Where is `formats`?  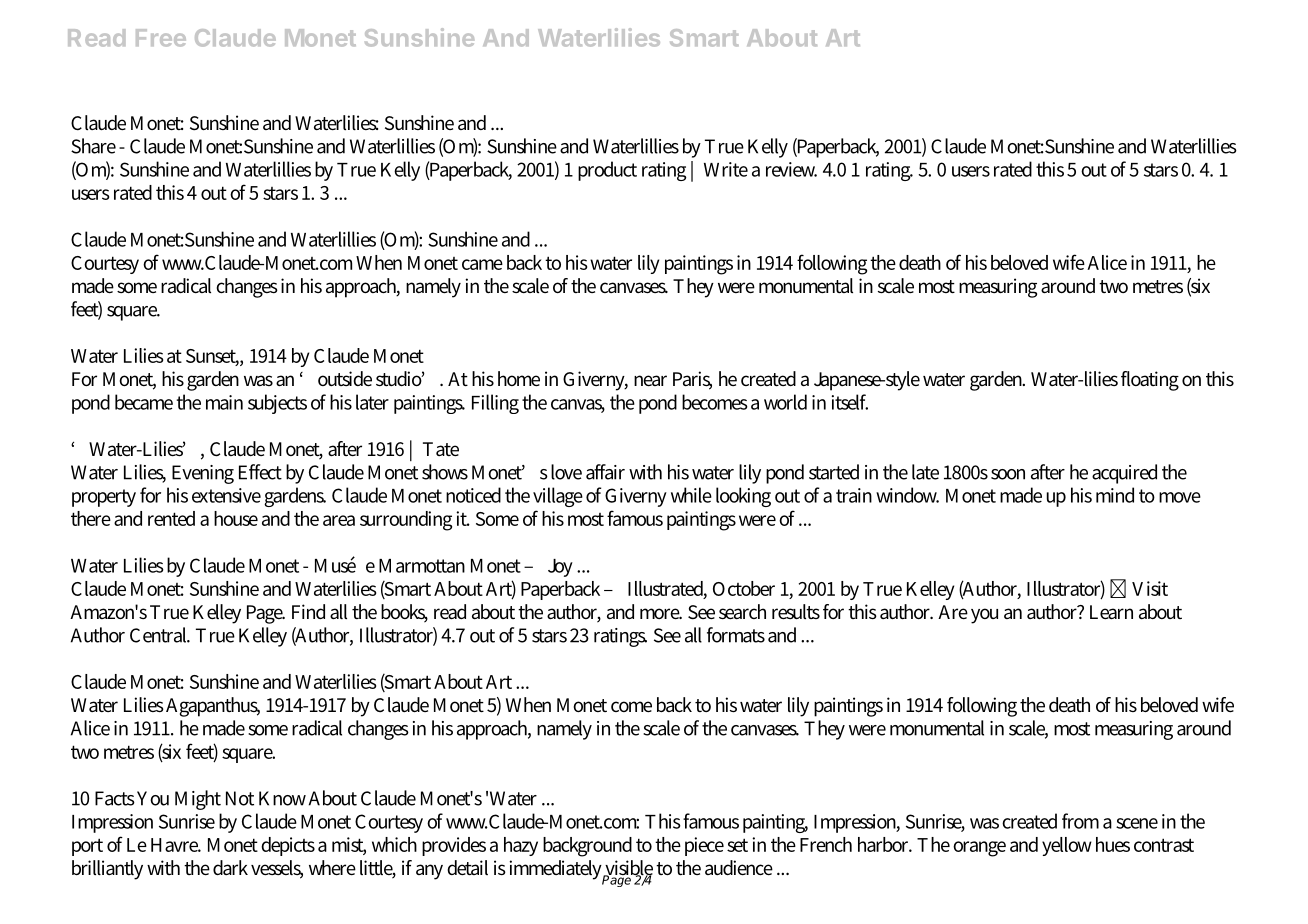 formats is located at coordinates (736, 635).
